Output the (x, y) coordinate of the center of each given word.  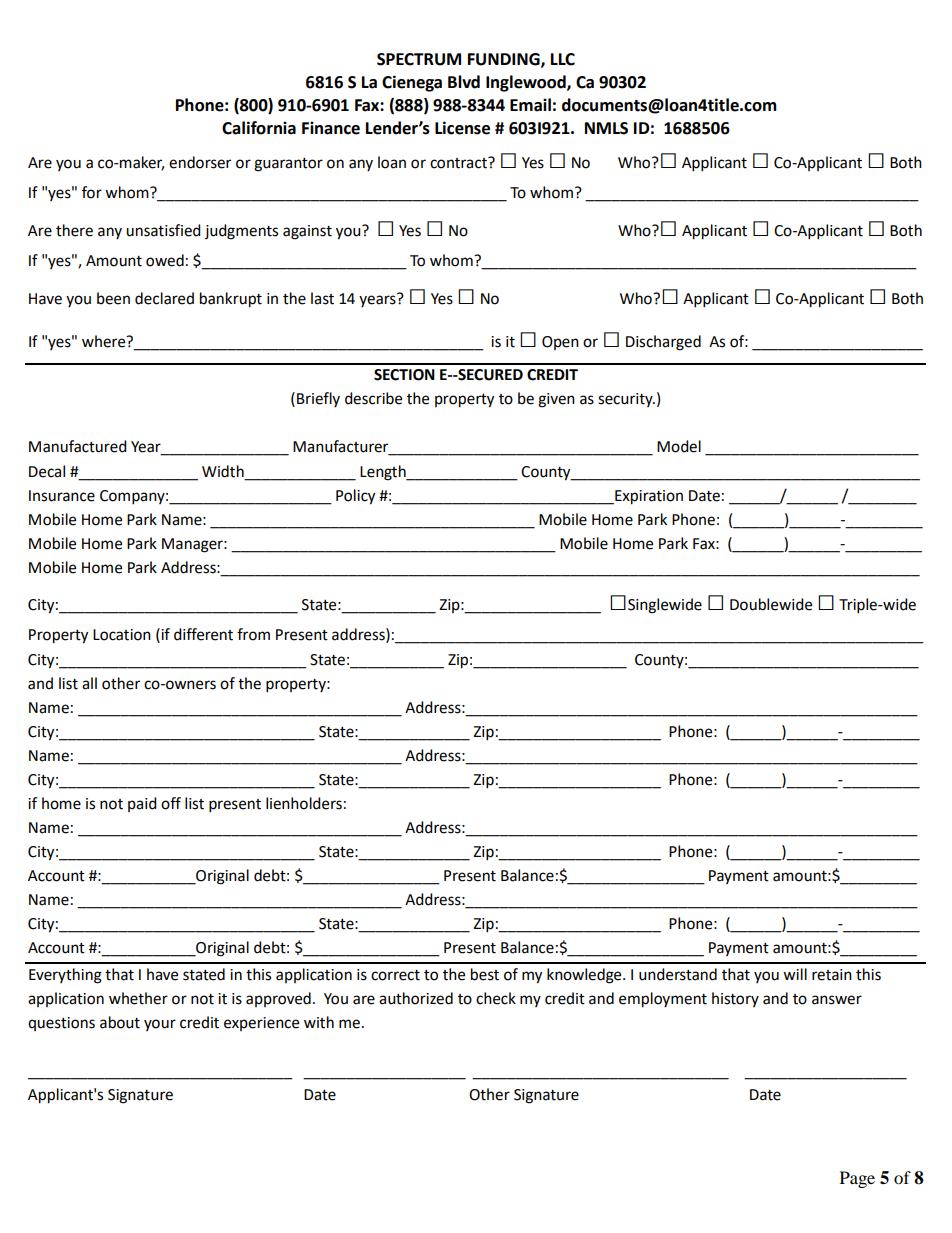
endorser (200, 162)
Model (679, 446)
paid (142, 804)
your (160, 1025)
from (253, 634)
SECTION (404, 375)
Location (122, 635)
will (795, 974)
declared (164, 298)
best (485, 974)
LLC (563, 59)
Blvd (464, 82)
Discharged (663, 343)
